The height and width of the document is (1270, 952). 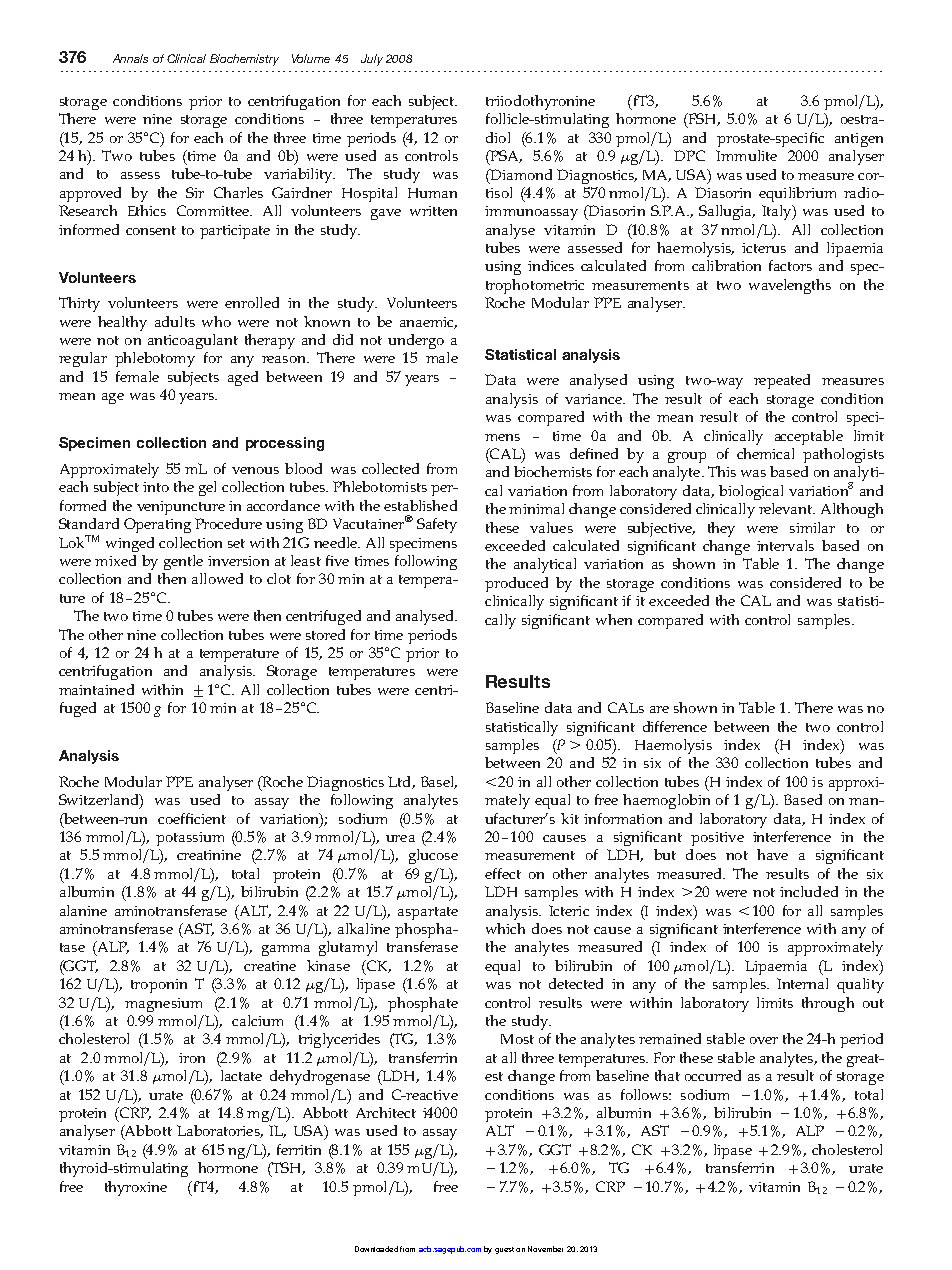 I want to click on thyroxine, so click(x=136, y=1188).
